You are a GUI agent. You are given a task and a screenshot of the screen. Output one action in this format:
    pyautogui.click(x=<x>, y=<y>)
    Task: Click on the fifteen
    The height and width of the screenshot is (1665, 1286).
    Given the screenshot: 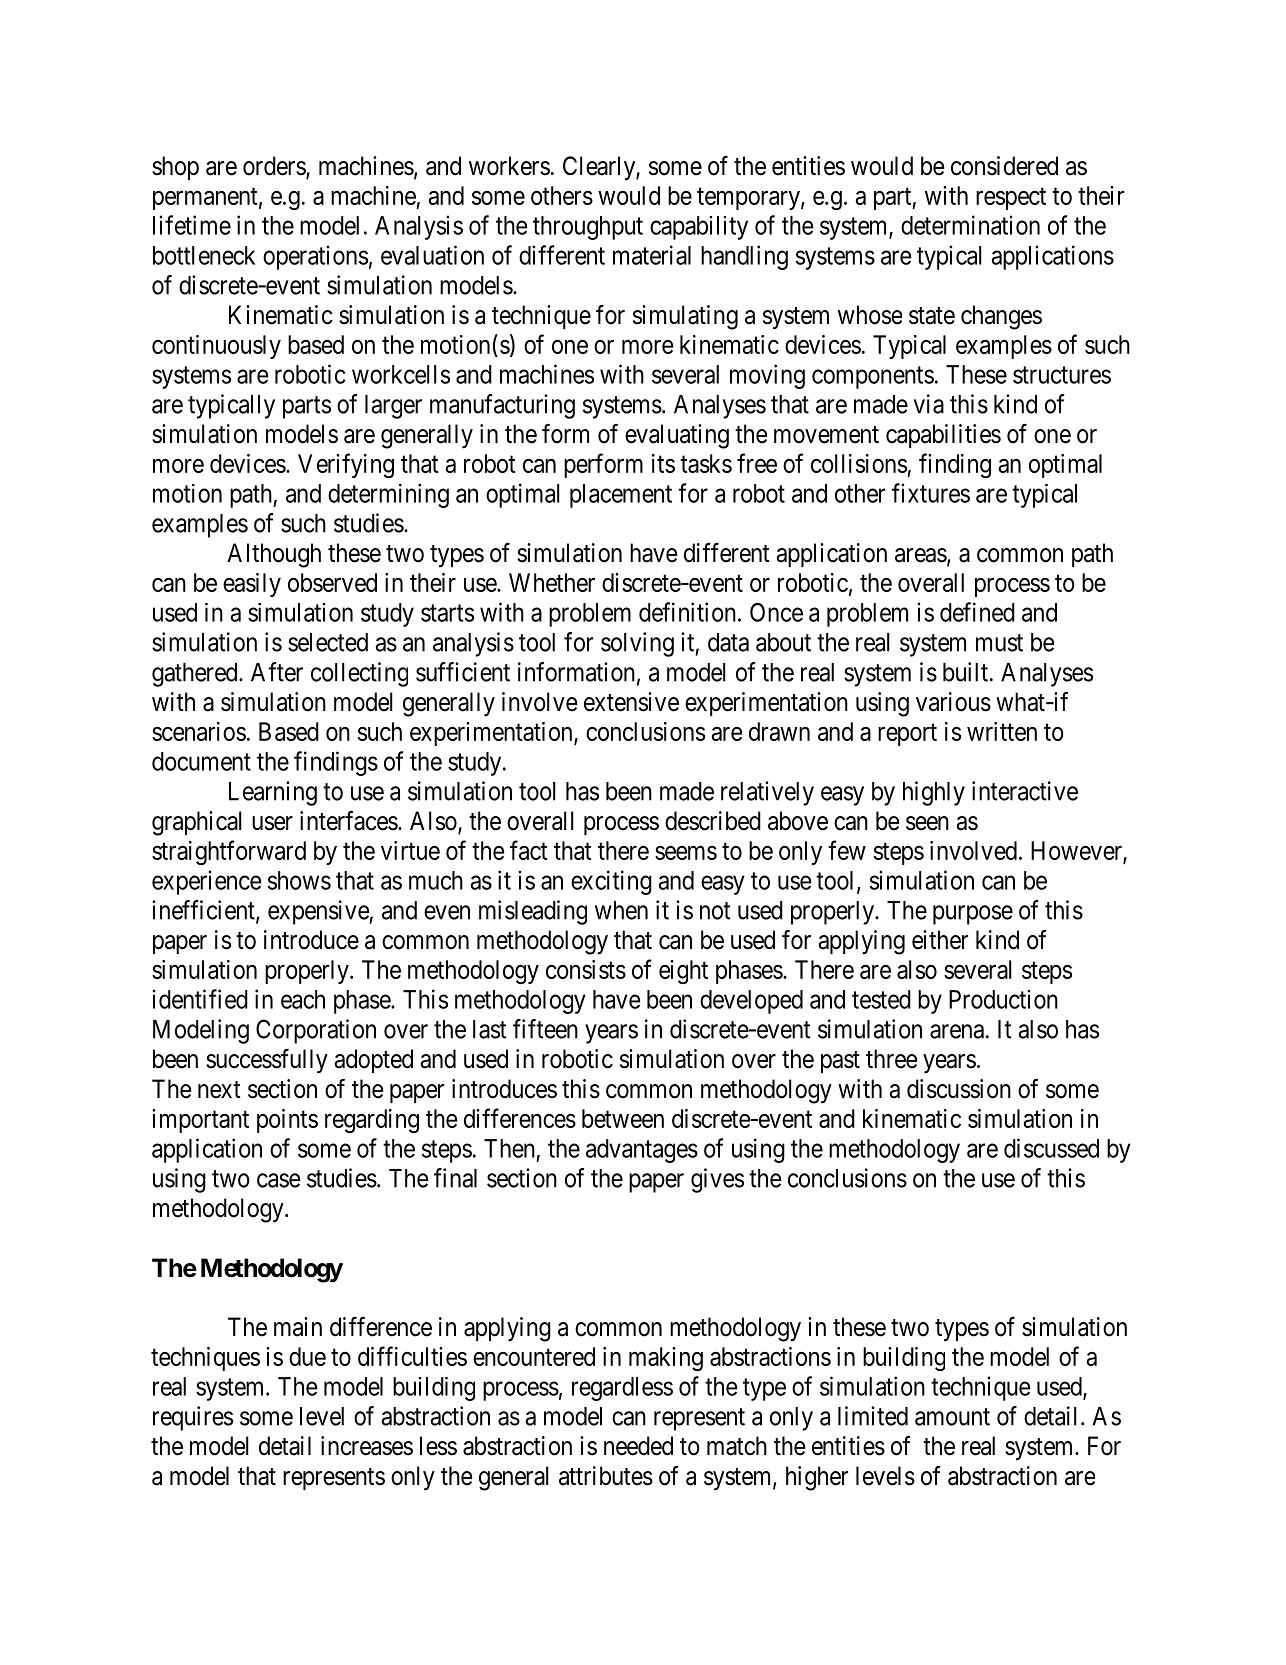 What is the action you would take?
    pyautogui.click(x=545, y=1029)
